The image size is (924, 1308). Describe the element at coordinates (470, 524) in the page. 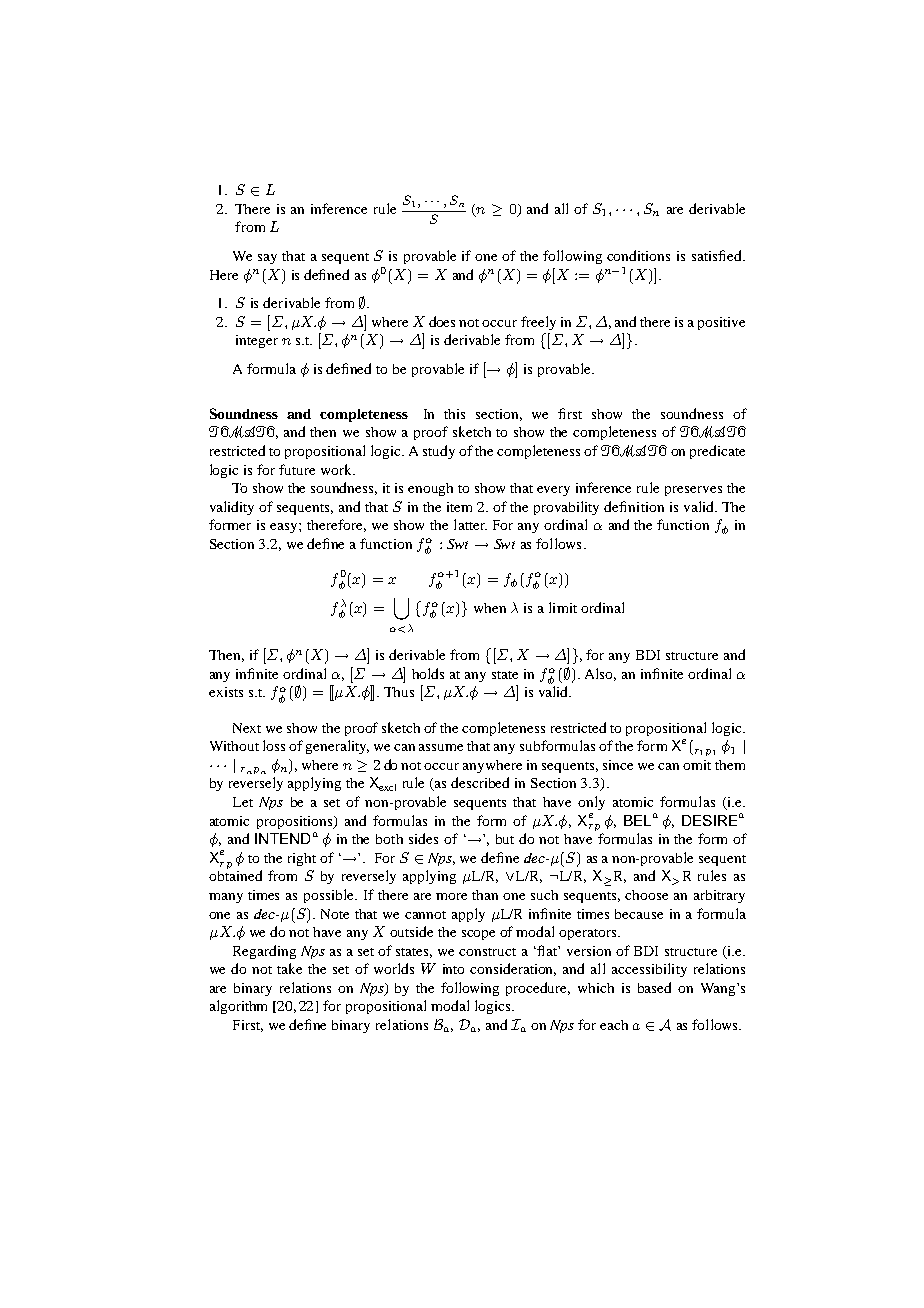

I see `latter` at that location.
